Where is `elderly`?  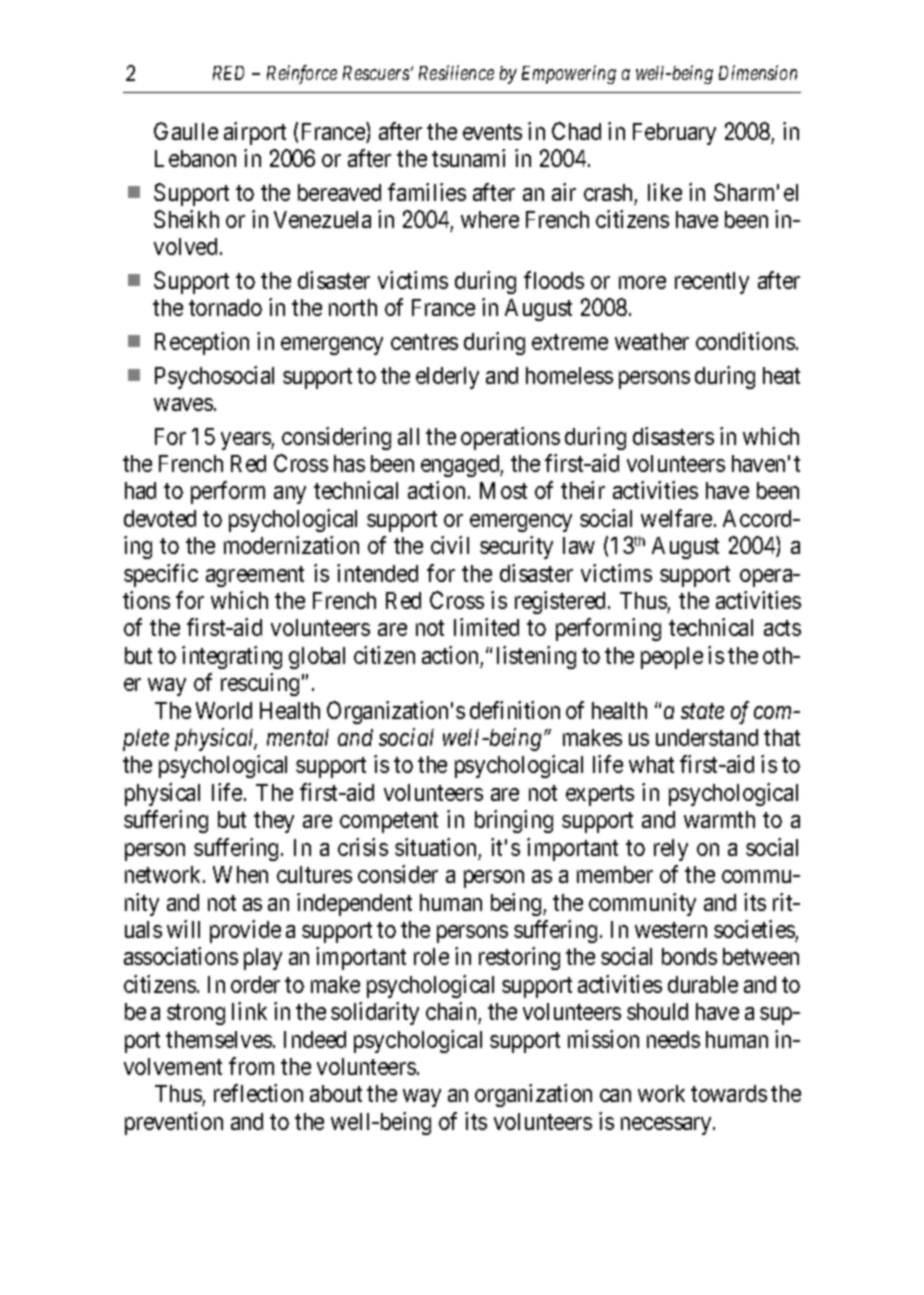
elderly is located at coordinates (447, 378).
